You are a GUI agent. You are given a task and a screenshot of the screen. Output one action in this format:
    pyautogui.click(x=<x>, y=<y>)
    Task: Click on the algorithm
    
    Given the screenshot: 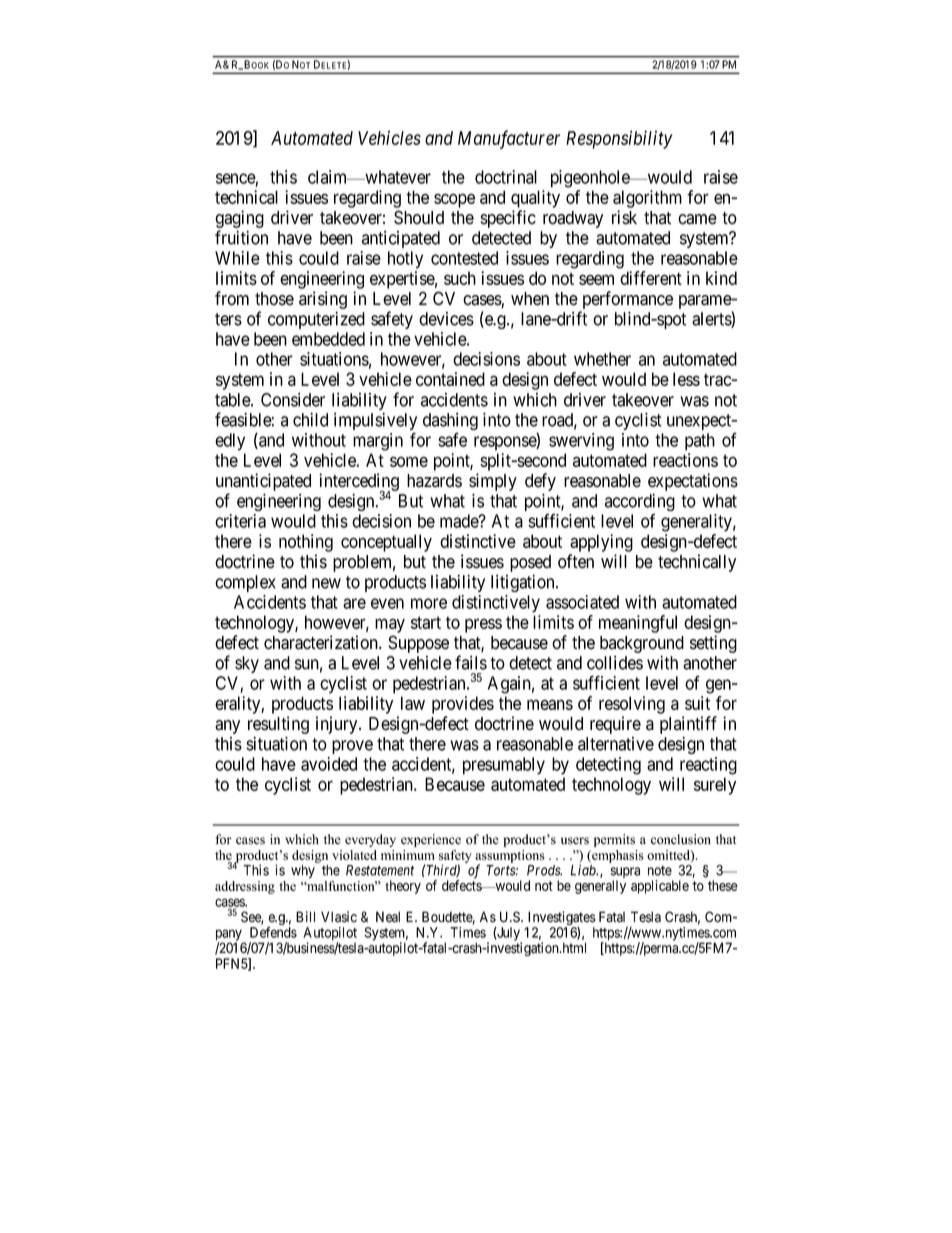 What is the action you would take?
    pyautogui.click(x=647, y=199)
